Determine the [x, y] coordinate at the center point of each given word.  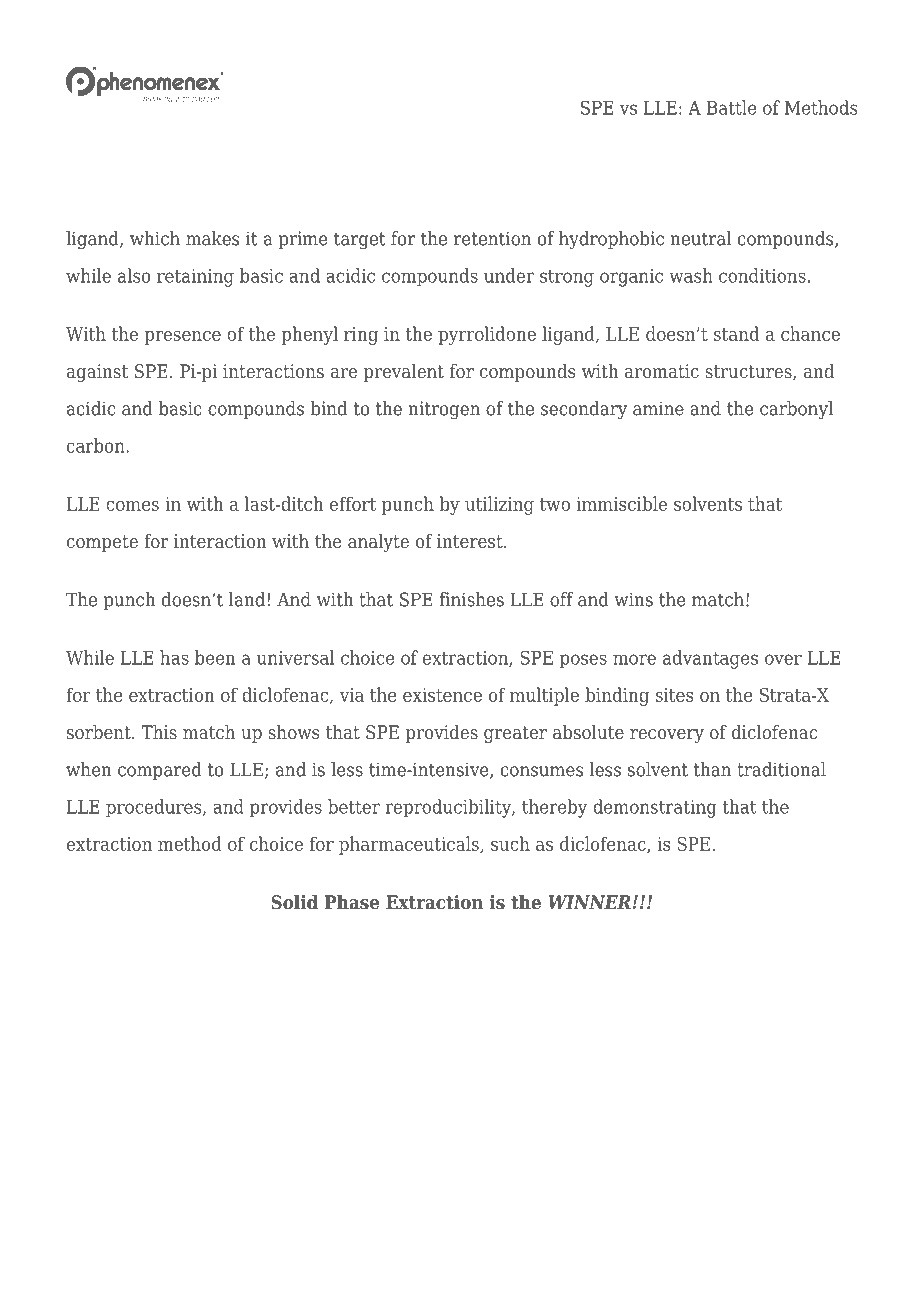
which [155, 238]
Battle [732, 107]
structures [749, 373]
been [215, 657]
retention [492, 238]
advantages [710, 659]
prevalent [404, 373]
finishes [471, 599]
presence [182, 338]
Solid [295, 902]
